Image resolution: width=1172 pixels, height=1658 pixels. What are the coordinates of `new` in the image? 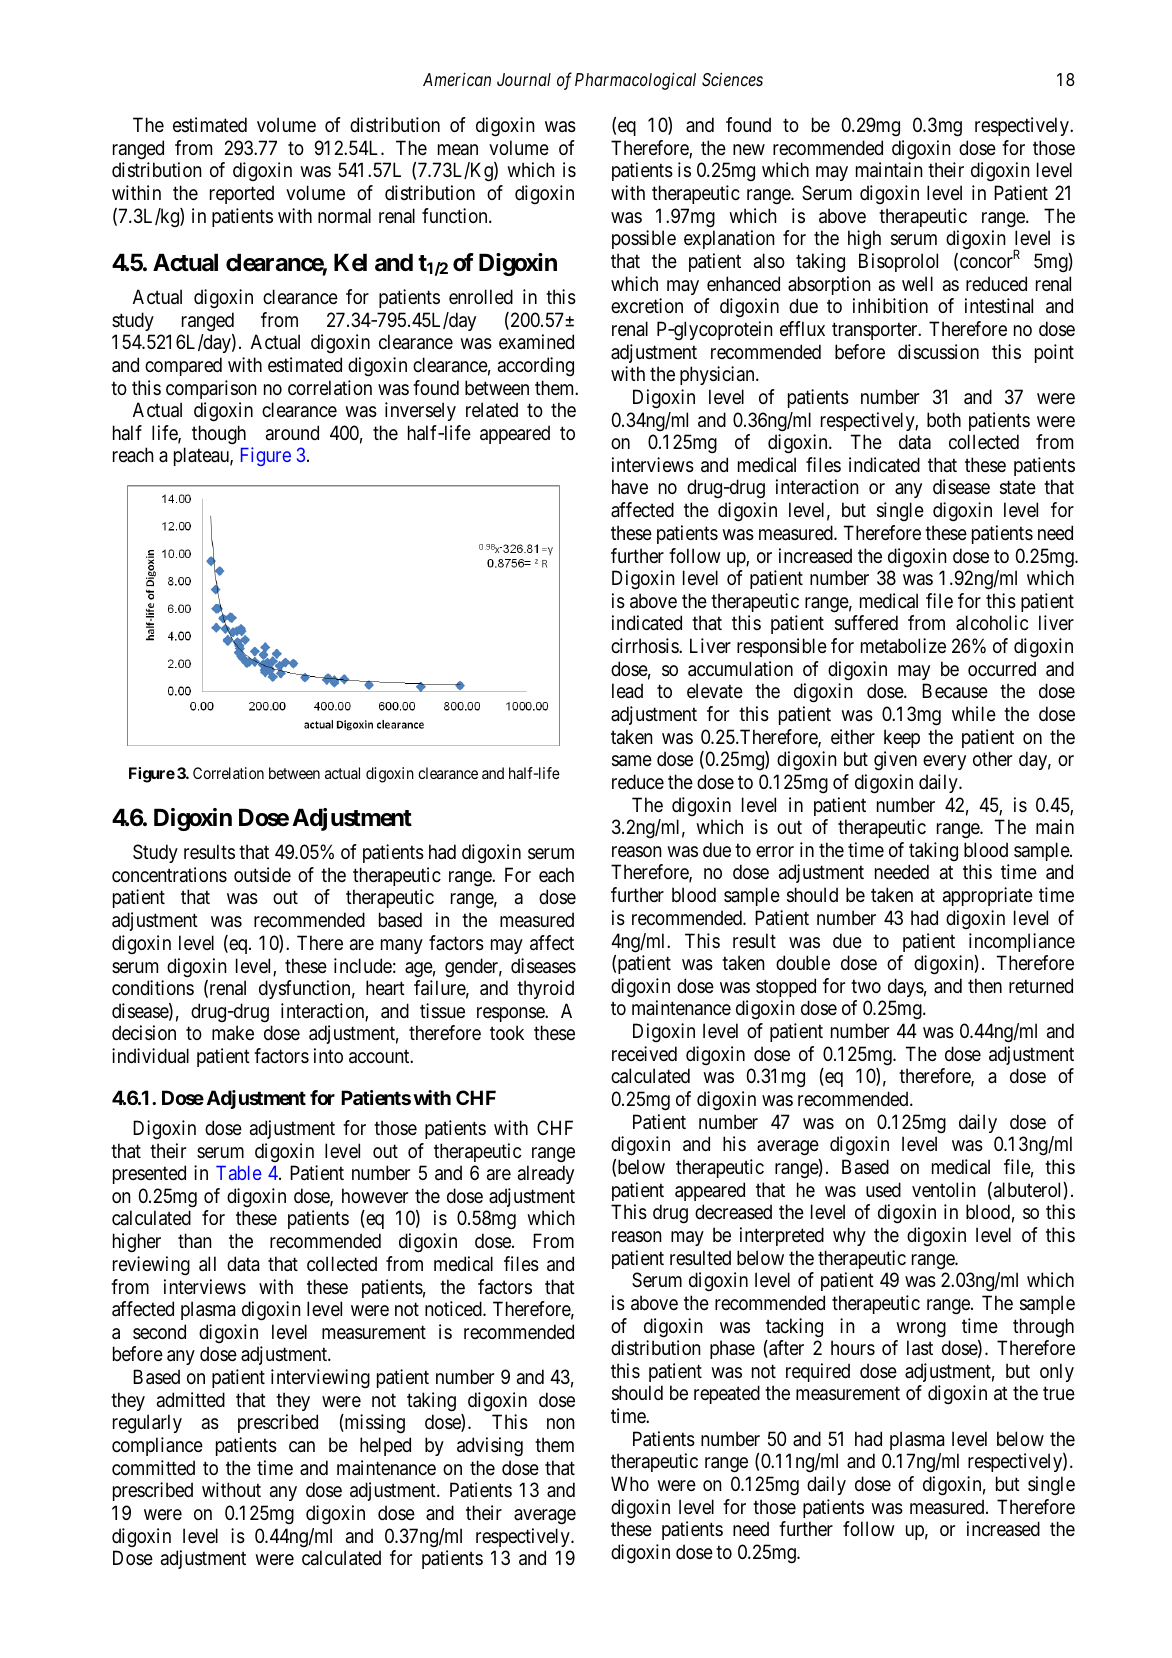 It's located at (749, 150).
